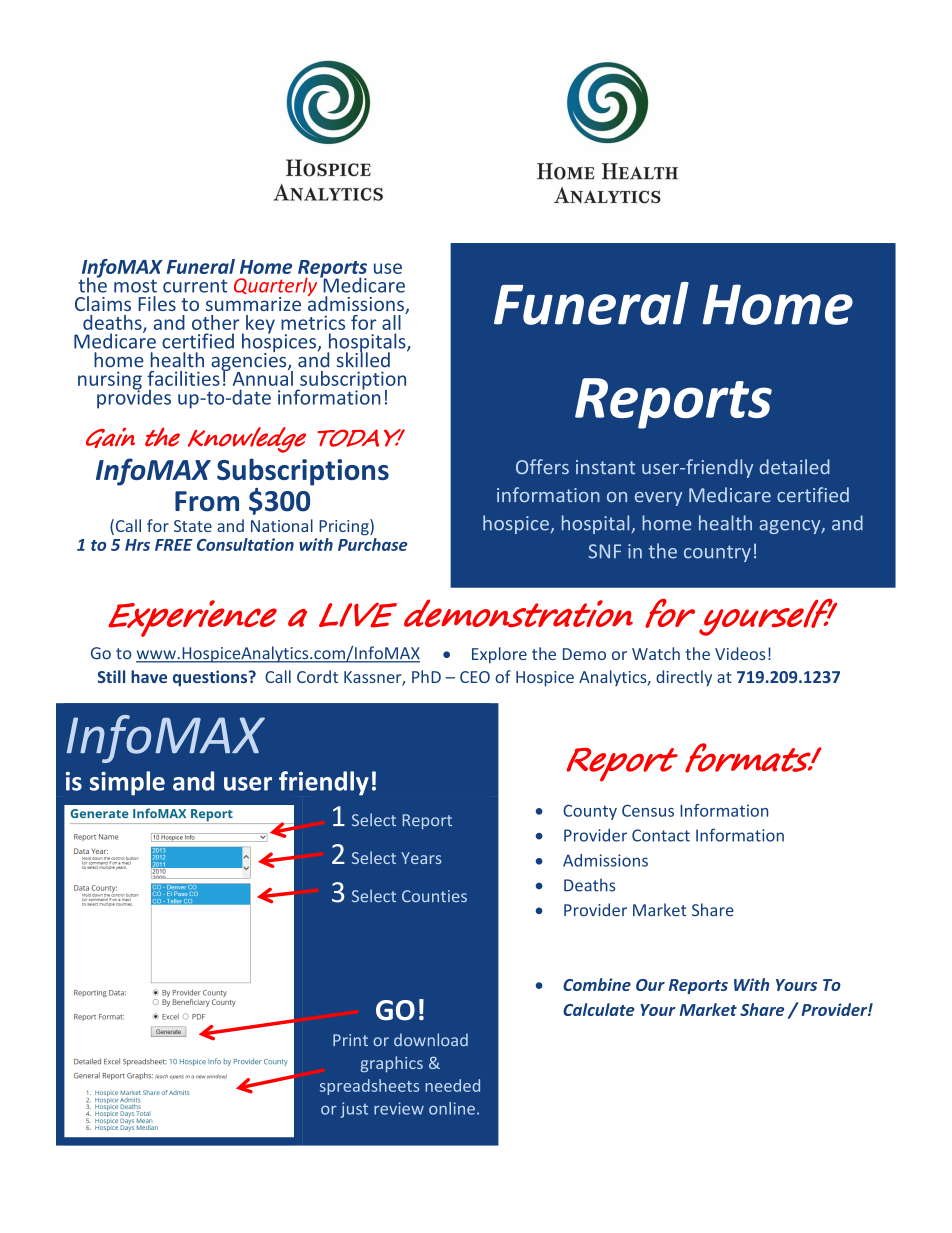 This screenshot has width=952, height=1233. Describe the element at coordinates (127, 783) in the screenshot. I see `simple` at that location.
